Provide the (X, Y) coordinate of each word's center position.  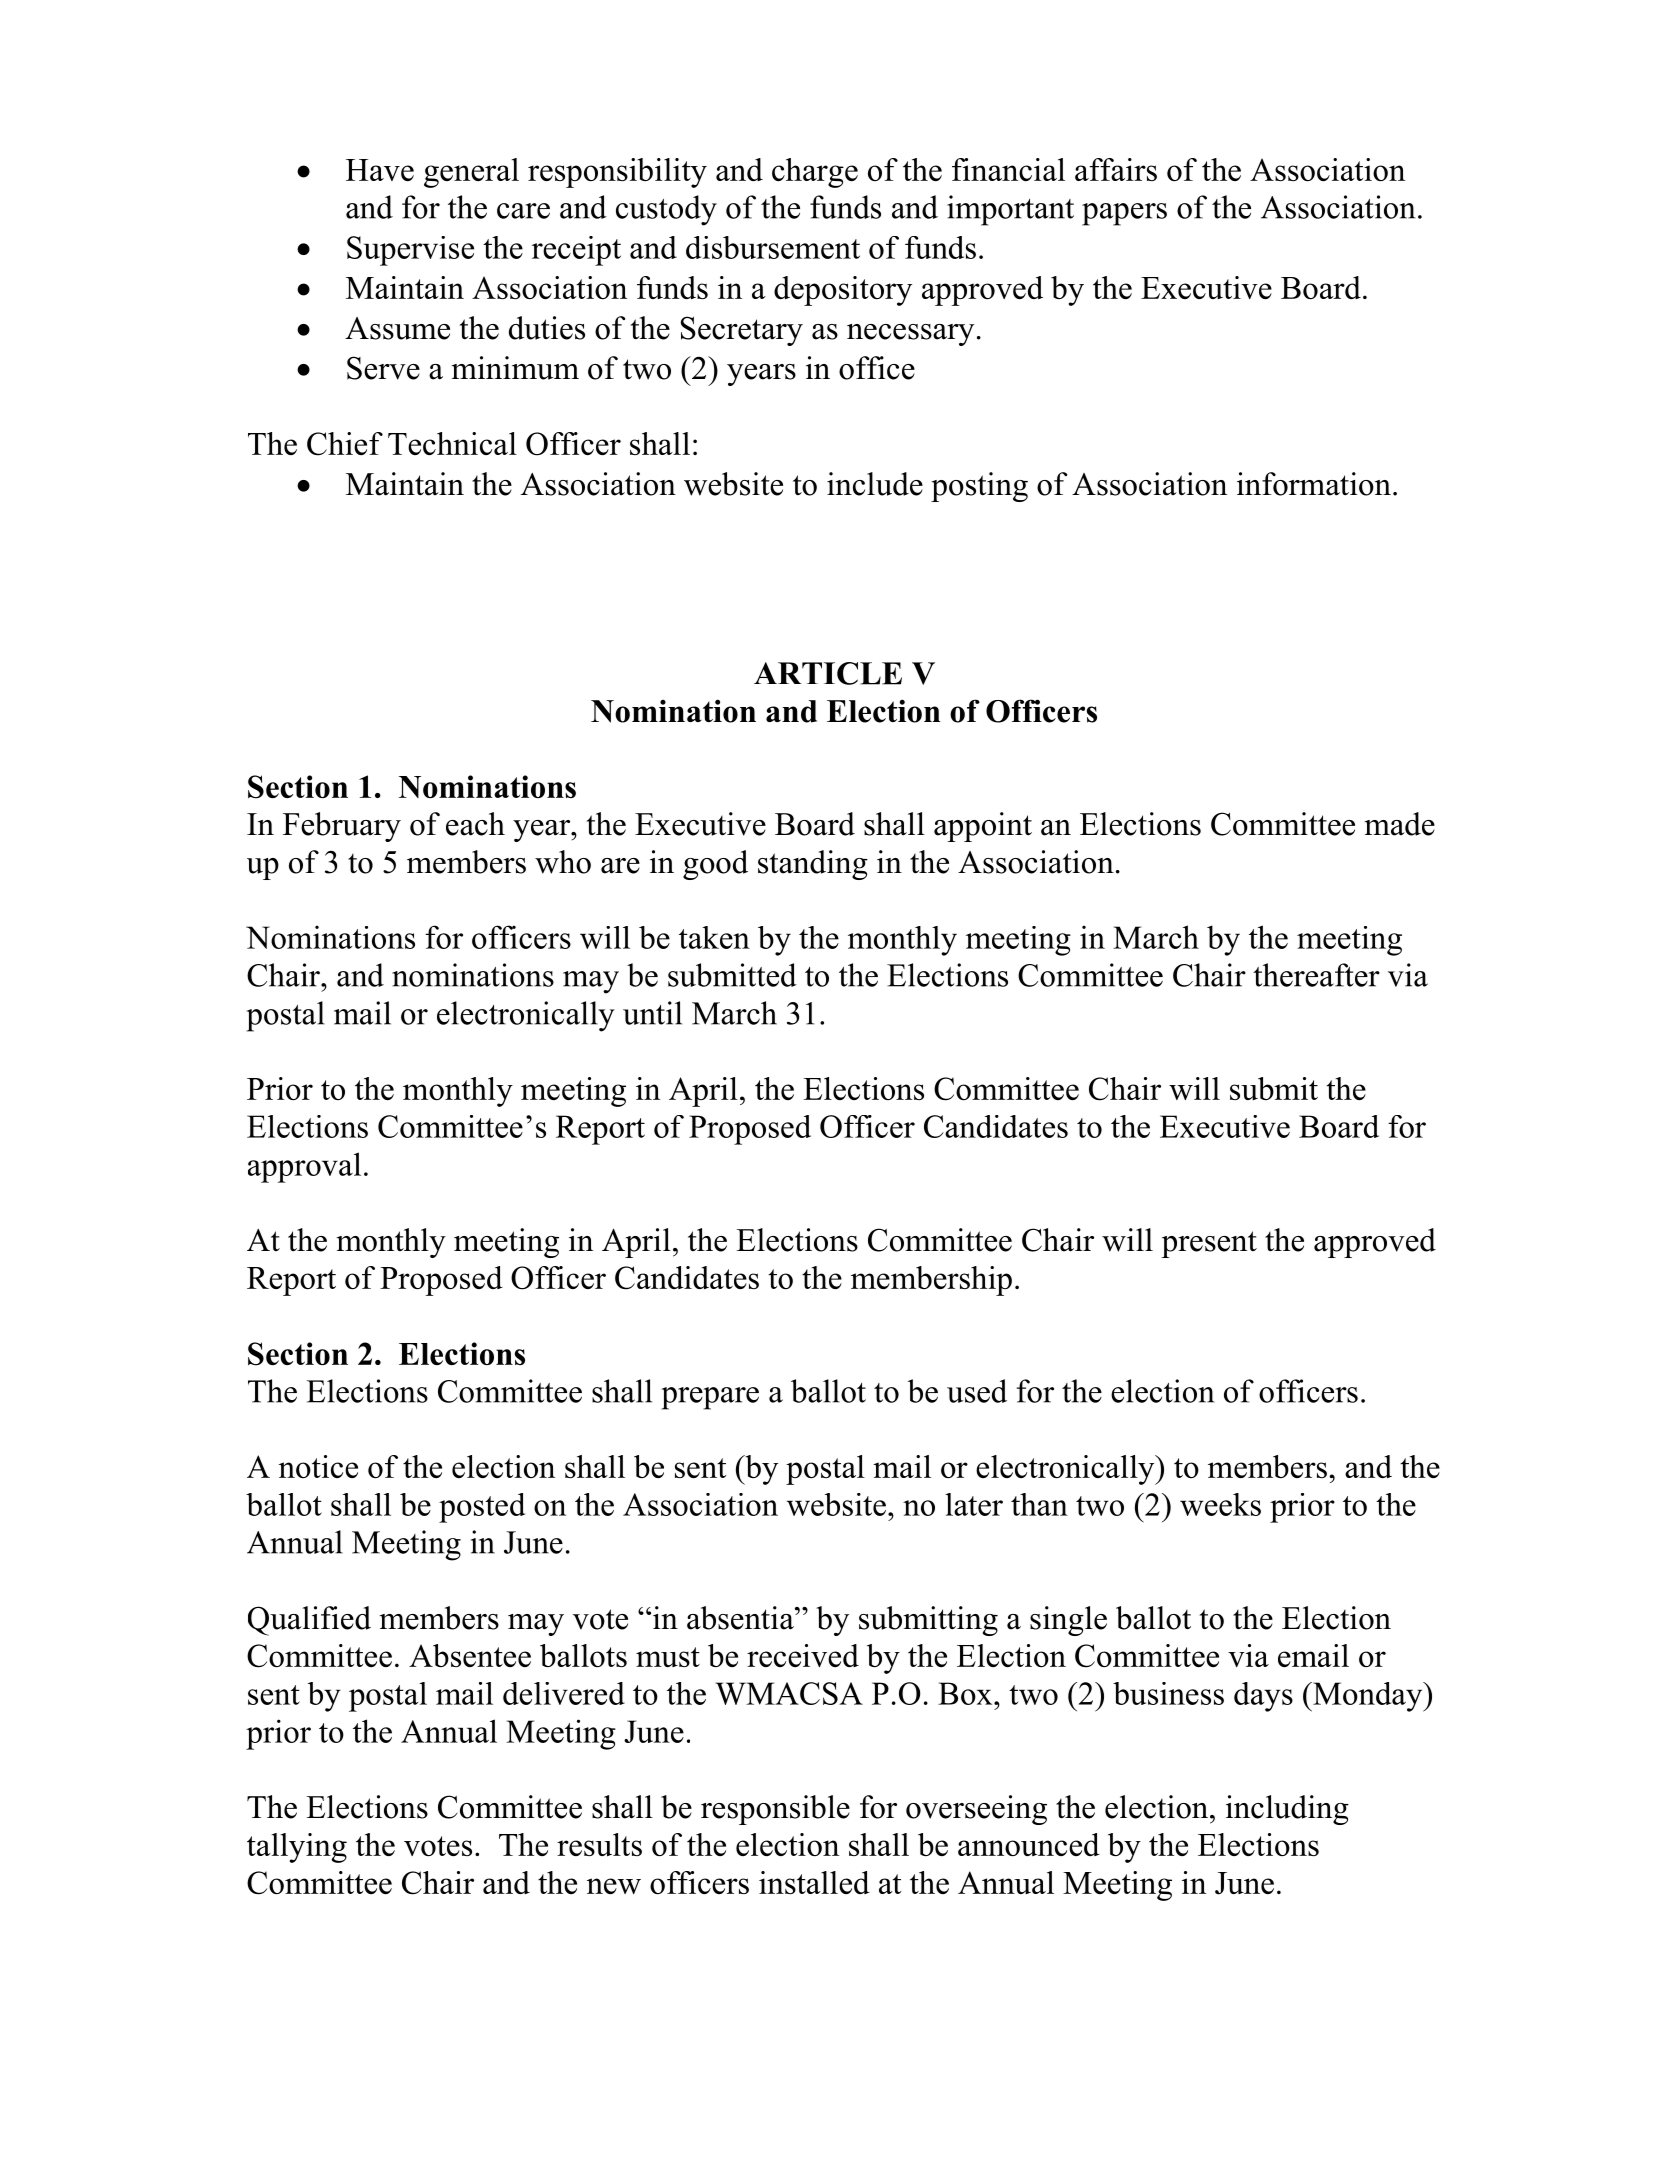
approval (304, 1167)
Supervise (410, 251)
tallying (297, 1848)
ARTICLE (828, 673)
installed (814, 1882)
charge (815, 173)
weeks (1220, 1504)
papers (1124, 214)
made (1400, 824)
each (475, 824)
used (977, 1391)
